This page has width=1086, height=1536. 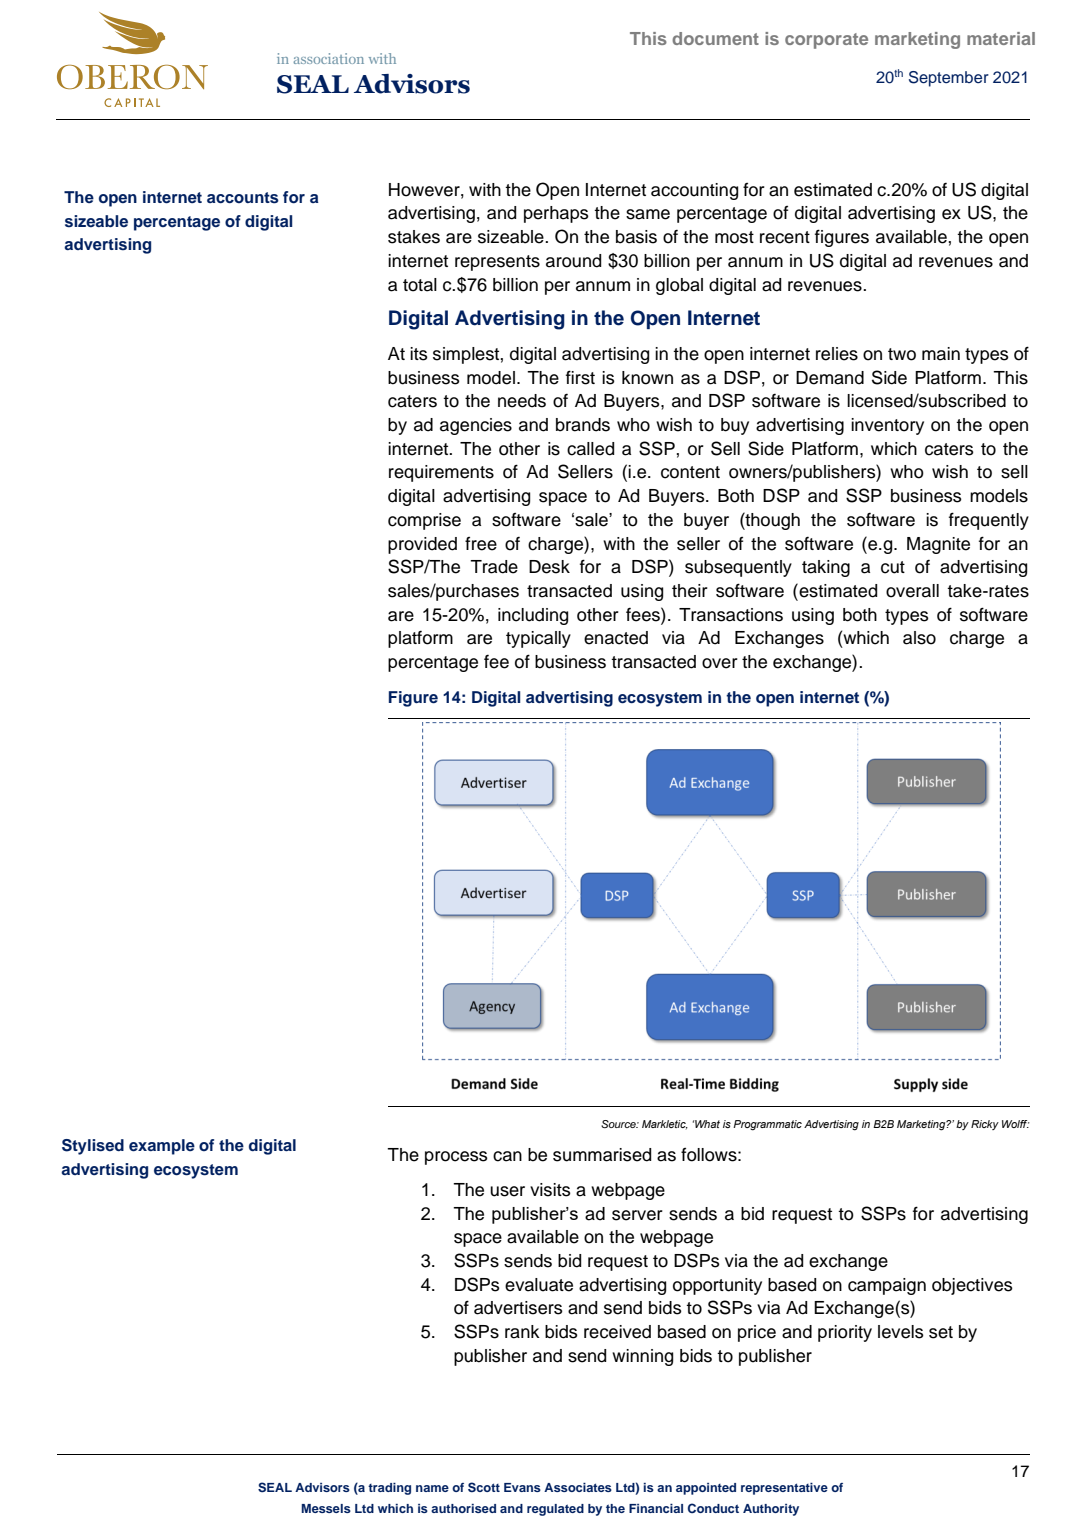 I want to click on perhaps, so click(x=556, y=214).
